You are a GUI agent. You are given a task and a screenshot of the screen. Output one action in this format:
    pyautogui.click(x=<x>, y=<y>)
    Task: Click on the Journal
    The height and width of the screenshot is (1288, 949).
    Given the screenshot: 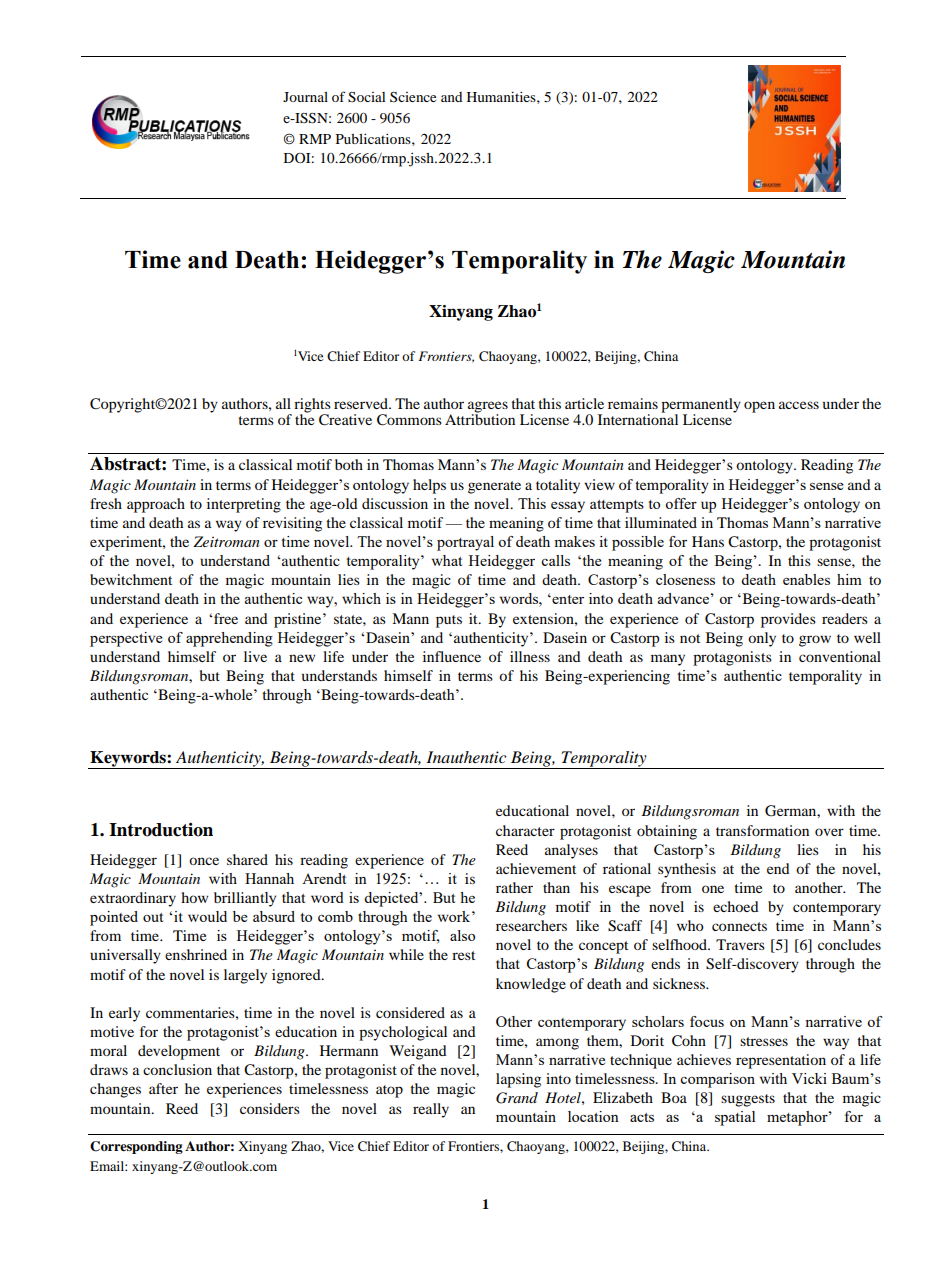 What is the action you would take?
    pyautogui.click(x=305, y=97)
